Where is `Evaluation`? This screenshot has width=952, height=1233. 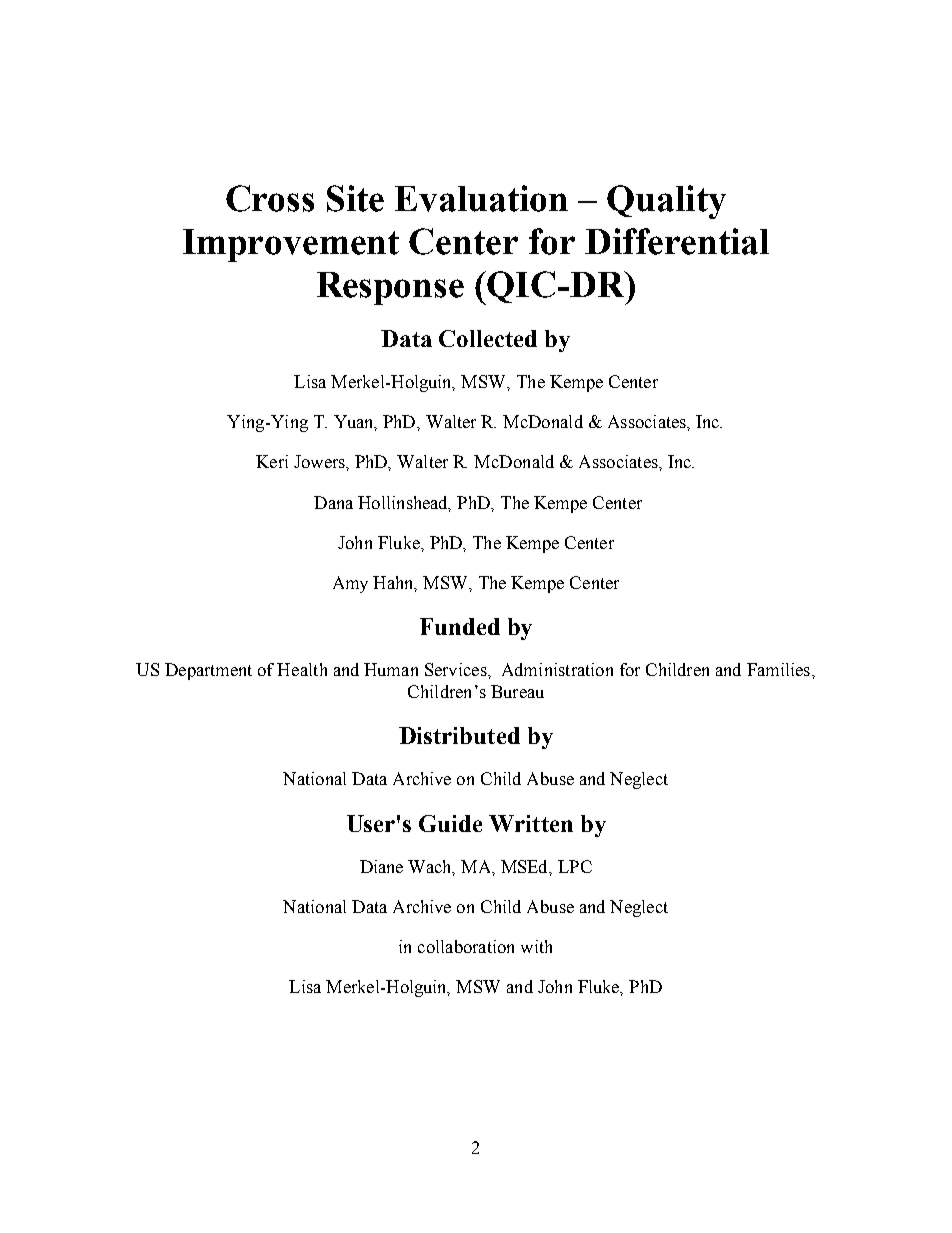
Evaluation is located at coordinates (481, 198).
